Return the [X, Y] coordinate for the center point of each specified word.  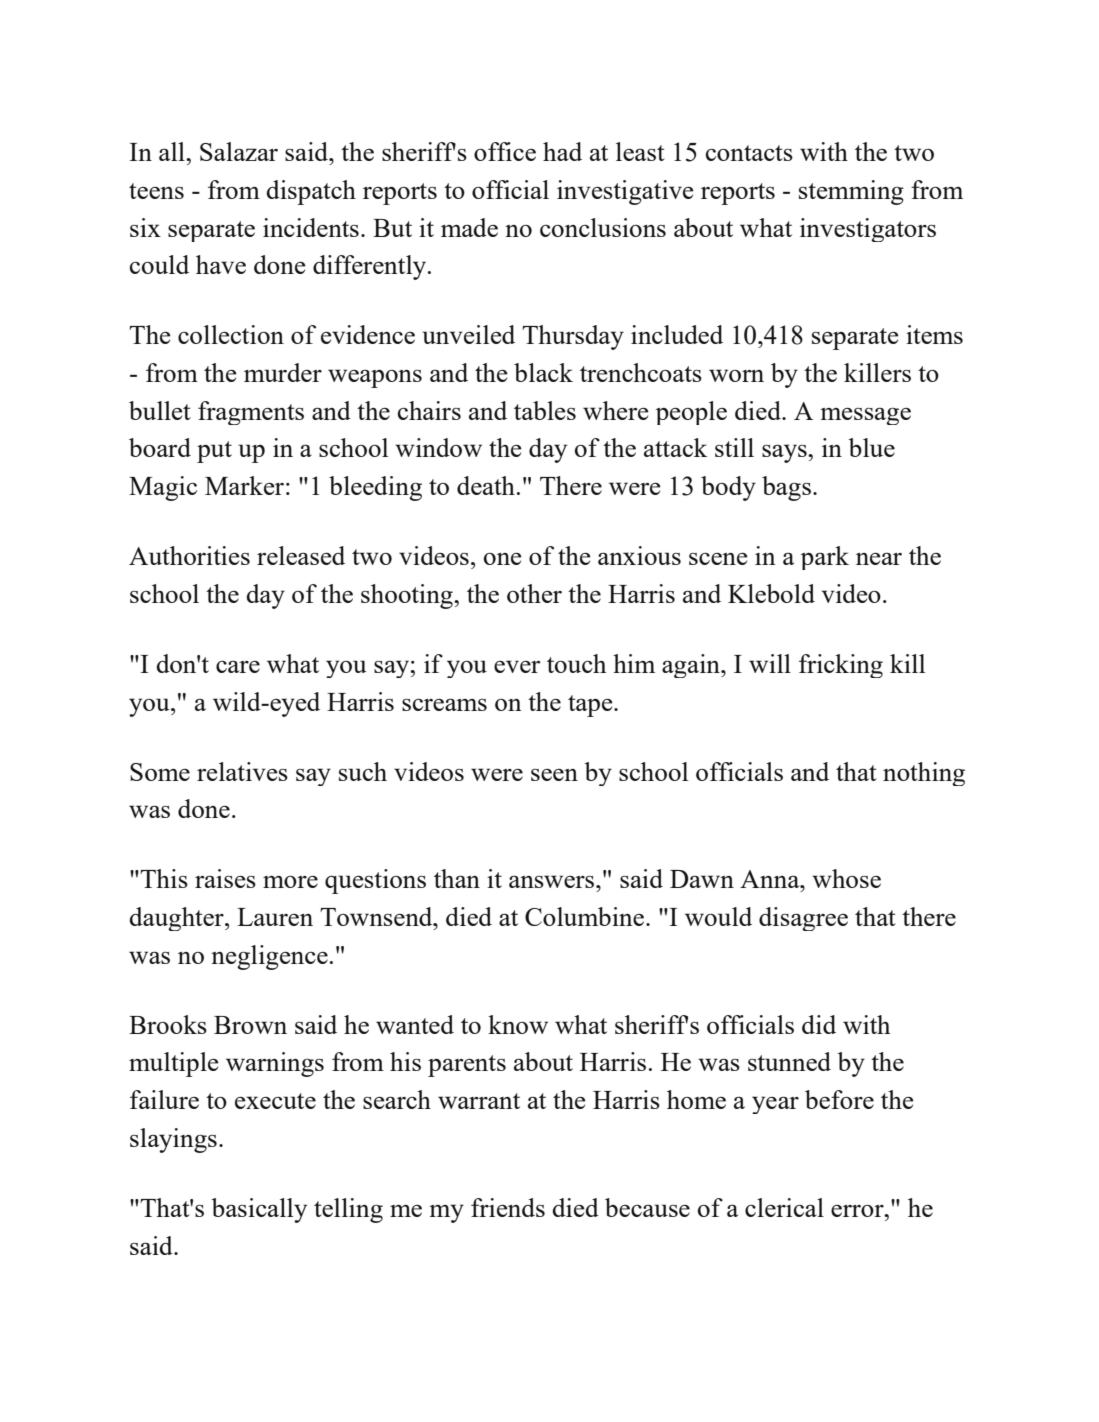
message [865, 416]
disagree [803, 919]
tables [545, 410]
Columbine [586, 916]
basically [259, 1210]
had [562, 151]
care [238, 666]
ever [517, 666]
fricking [841, 666]
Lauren [275, 917]
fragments [251, 413]
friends [508, 1207]
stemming [851, 192]
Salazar [239, 151]
